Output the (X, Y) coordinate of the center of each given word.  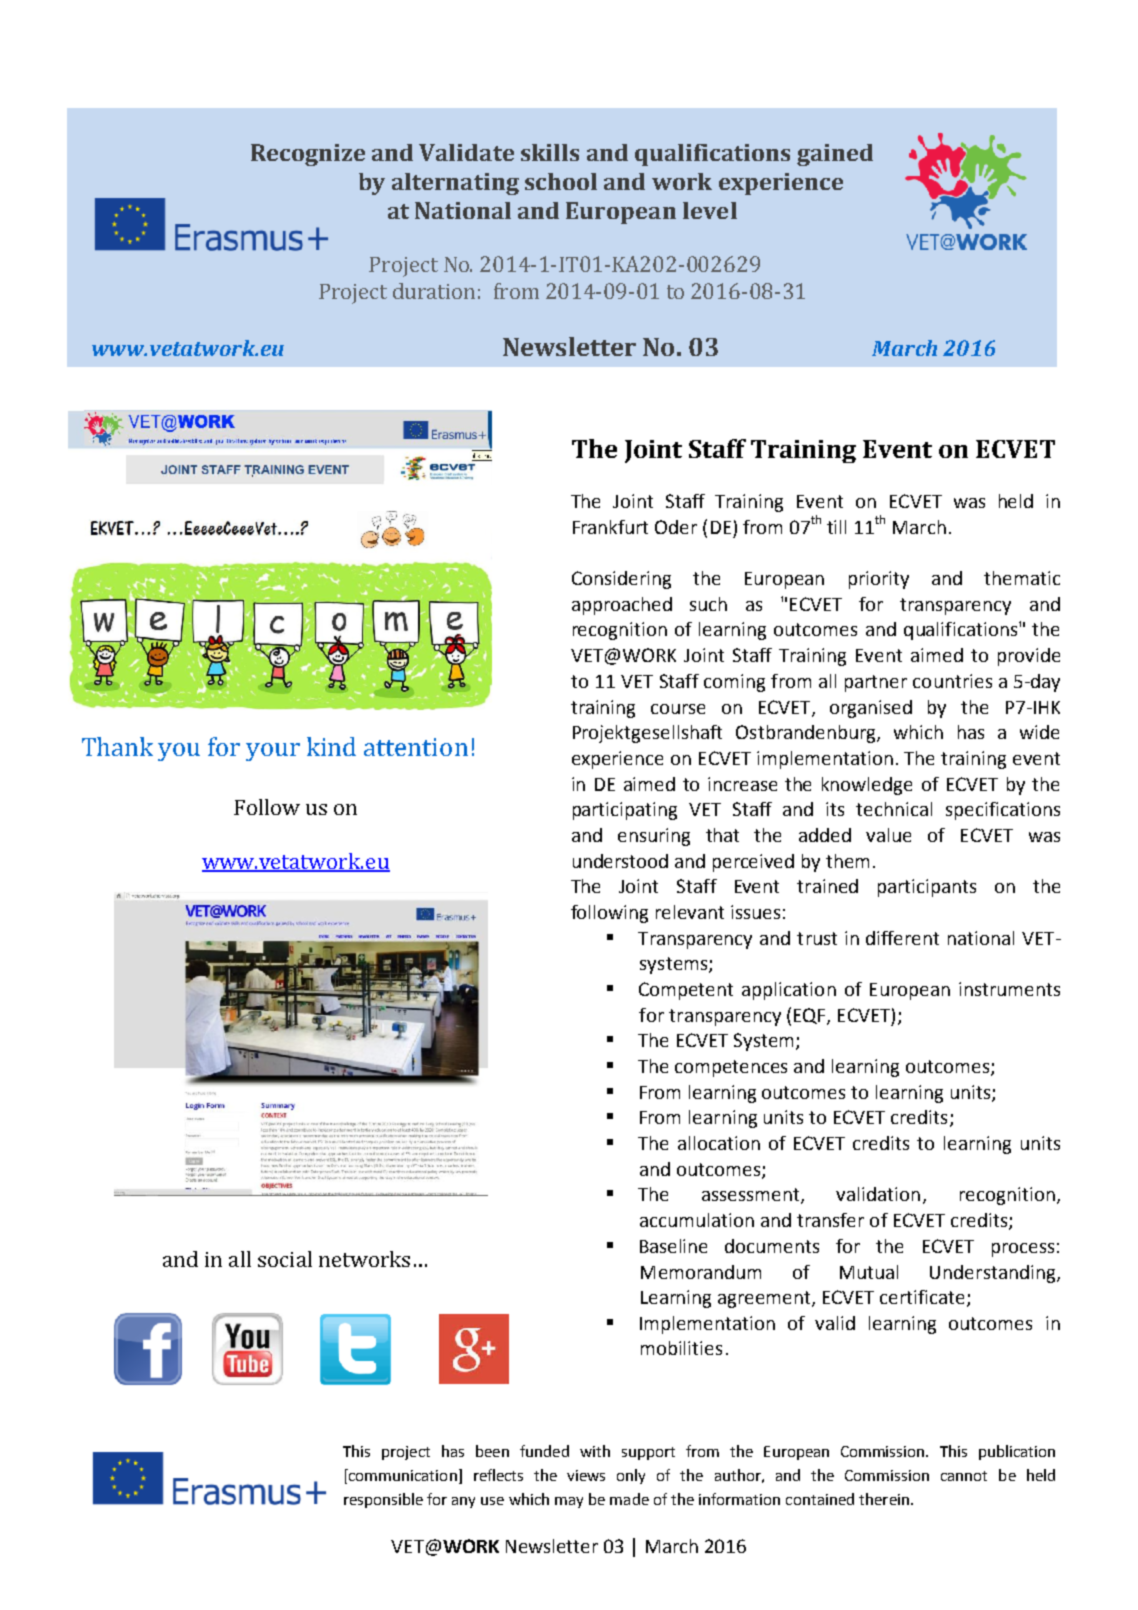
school (561, 181)
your (273, 752)
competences (731, 1068)
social (285, 1259)
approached (622, 606)
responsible (383, 1500)
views (586, 1475)
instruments (1009, 989)
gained (835, 155)
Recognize (308, 155)
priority (879, 580)
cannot (964, 1476)
